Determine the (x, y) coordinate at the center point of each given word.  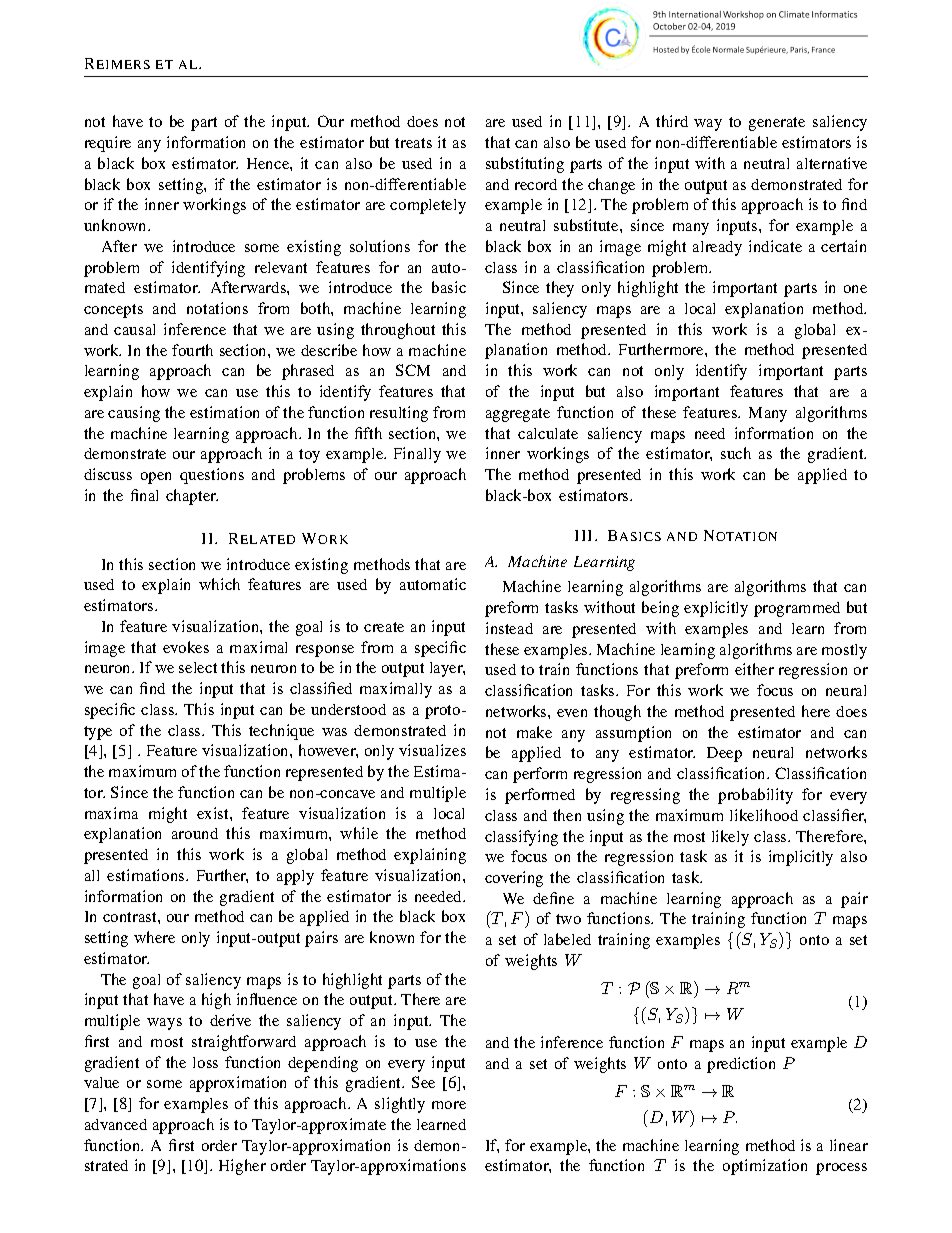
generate (777, 124)
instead (509, 628)
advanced (116, 1124)
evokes (186, 647)
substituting (525, 165)
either (754, 669)
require (108, 144)
